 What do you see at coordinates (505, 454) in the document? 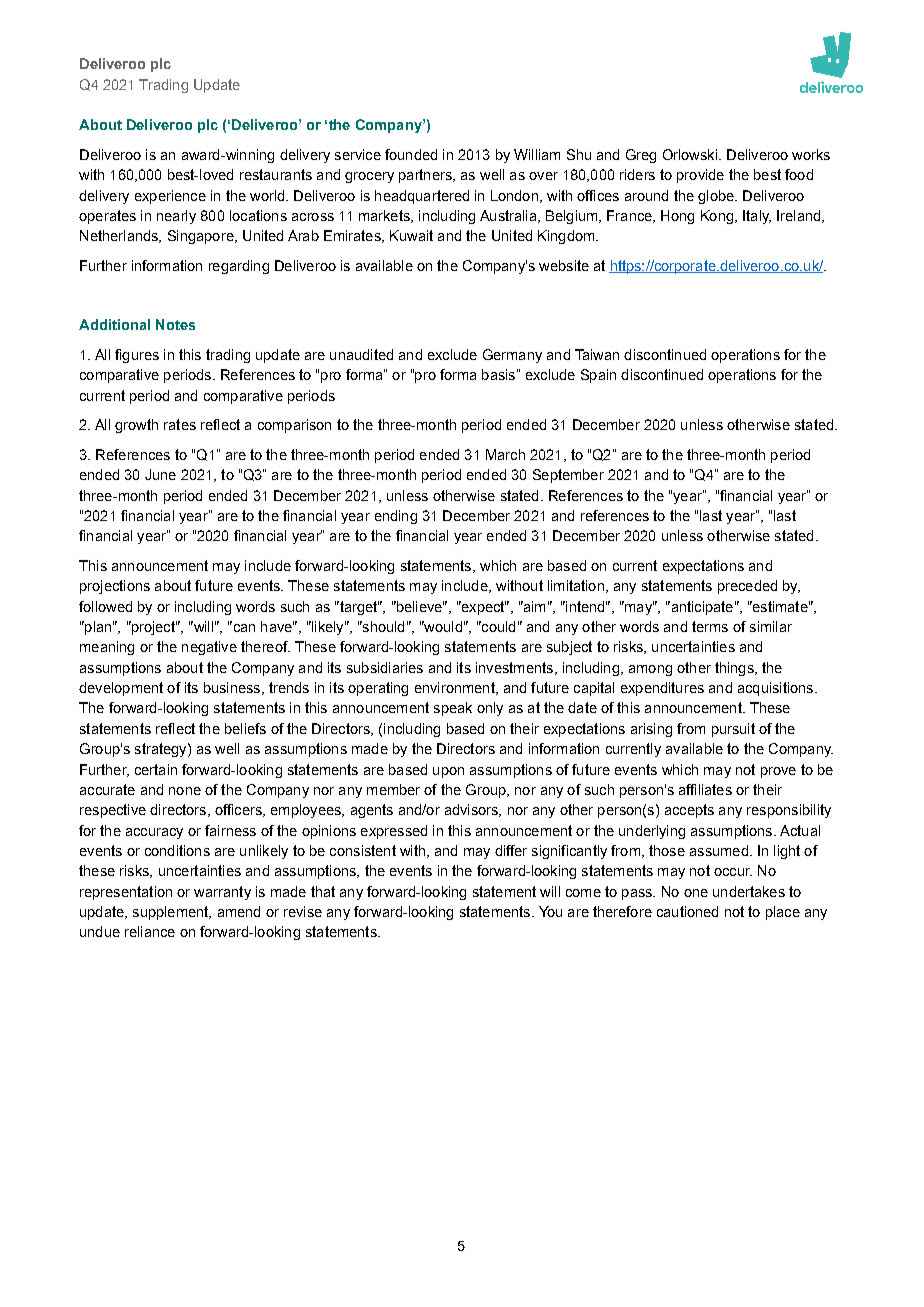
I see `March` at bounding box center [505, 454].
